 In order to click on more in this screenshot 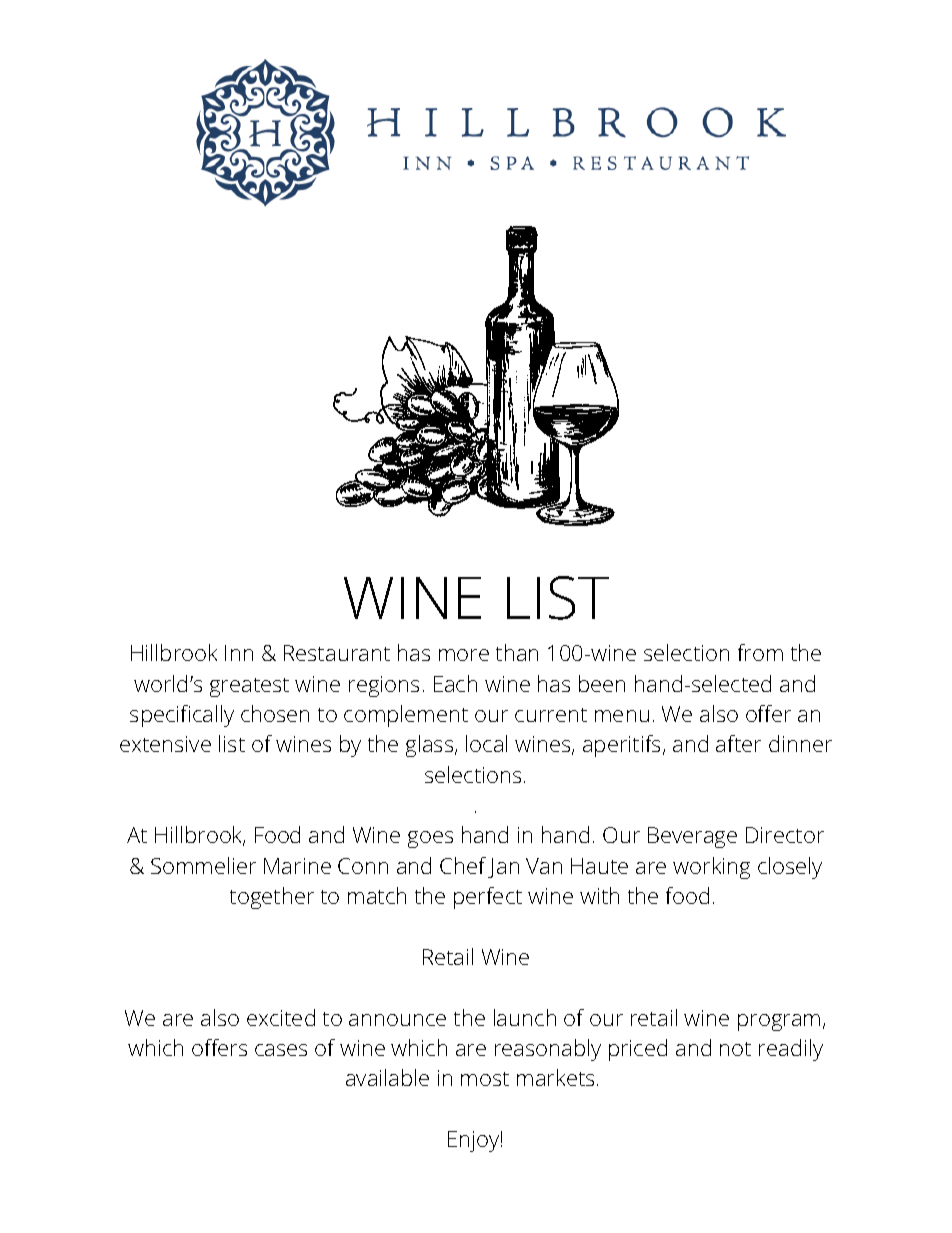, I will do `click(464, 655)`.
